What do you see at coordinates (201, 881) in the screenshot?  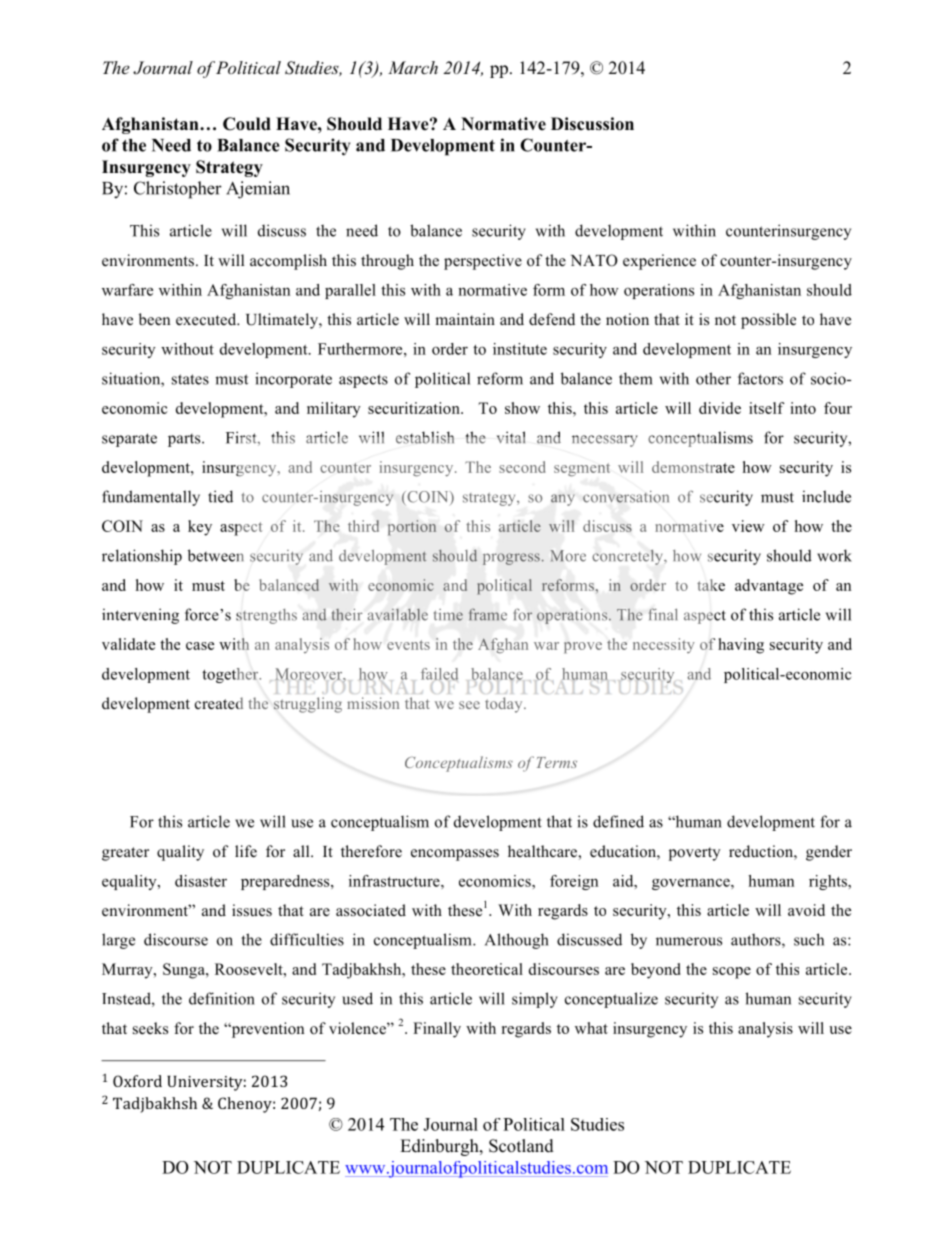 I see `disaster` at bounding box center [201, 881].
